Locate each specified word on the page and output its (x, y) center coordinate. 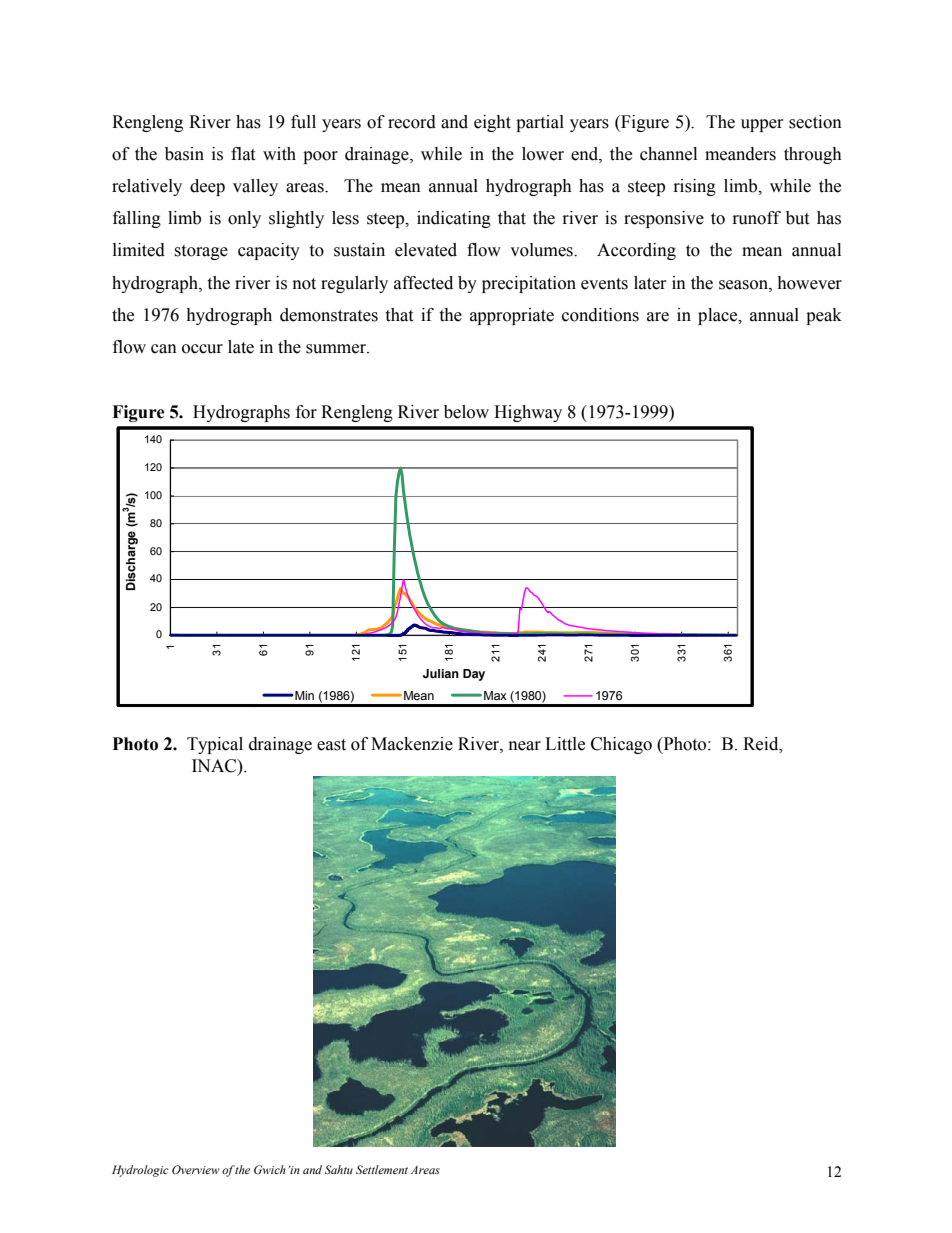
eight (492, 123)
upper (762, 125)
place (719, 316)
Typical (215, 745)
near (525, 746)
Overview (196, 1169)
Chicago (621, 745)
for (306, 412)
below (466, 412)
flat (243, 154)
